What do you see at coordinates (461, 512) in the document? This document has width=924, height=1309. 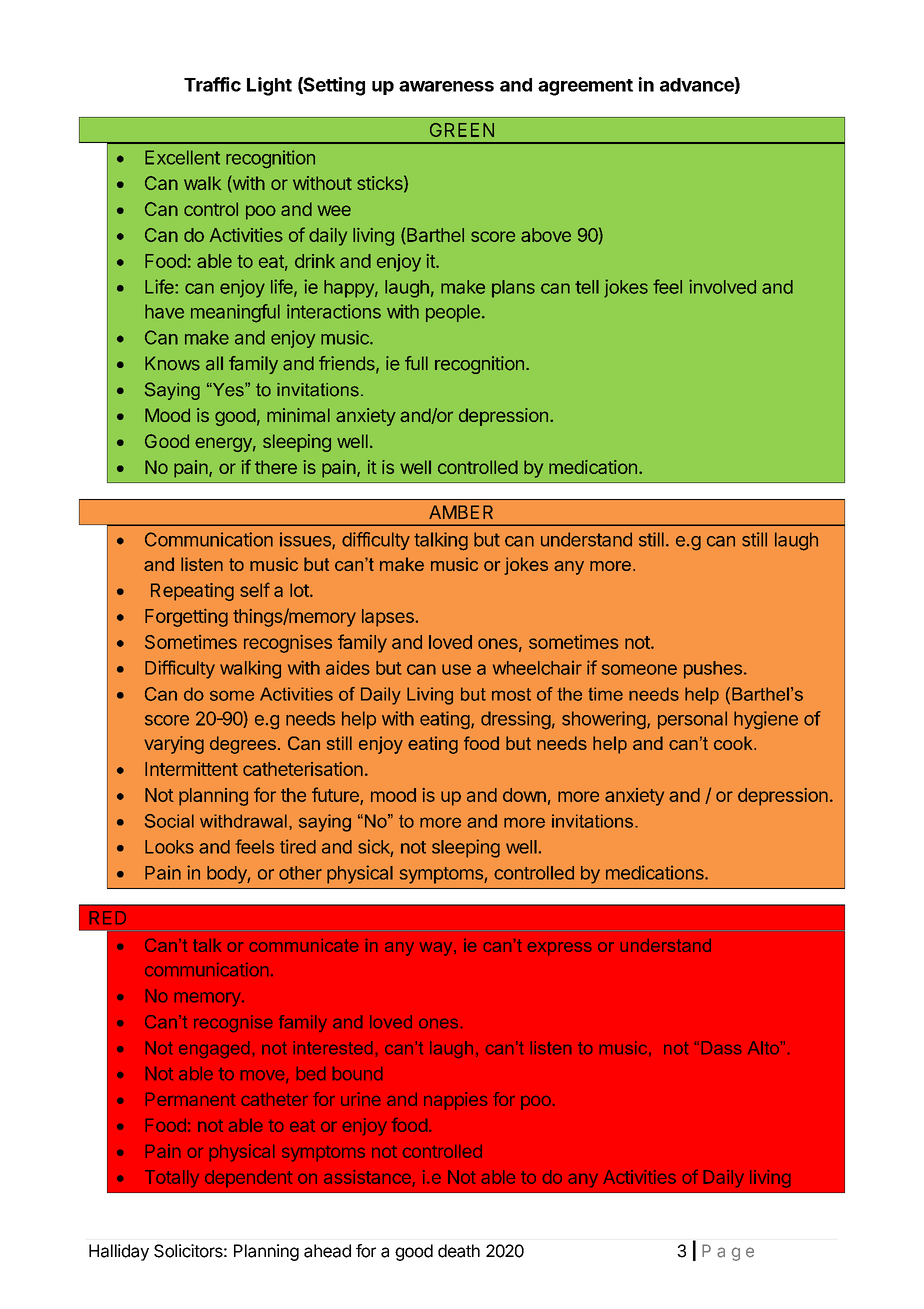 I see `AMBER` at bounding box center [461, 512].
